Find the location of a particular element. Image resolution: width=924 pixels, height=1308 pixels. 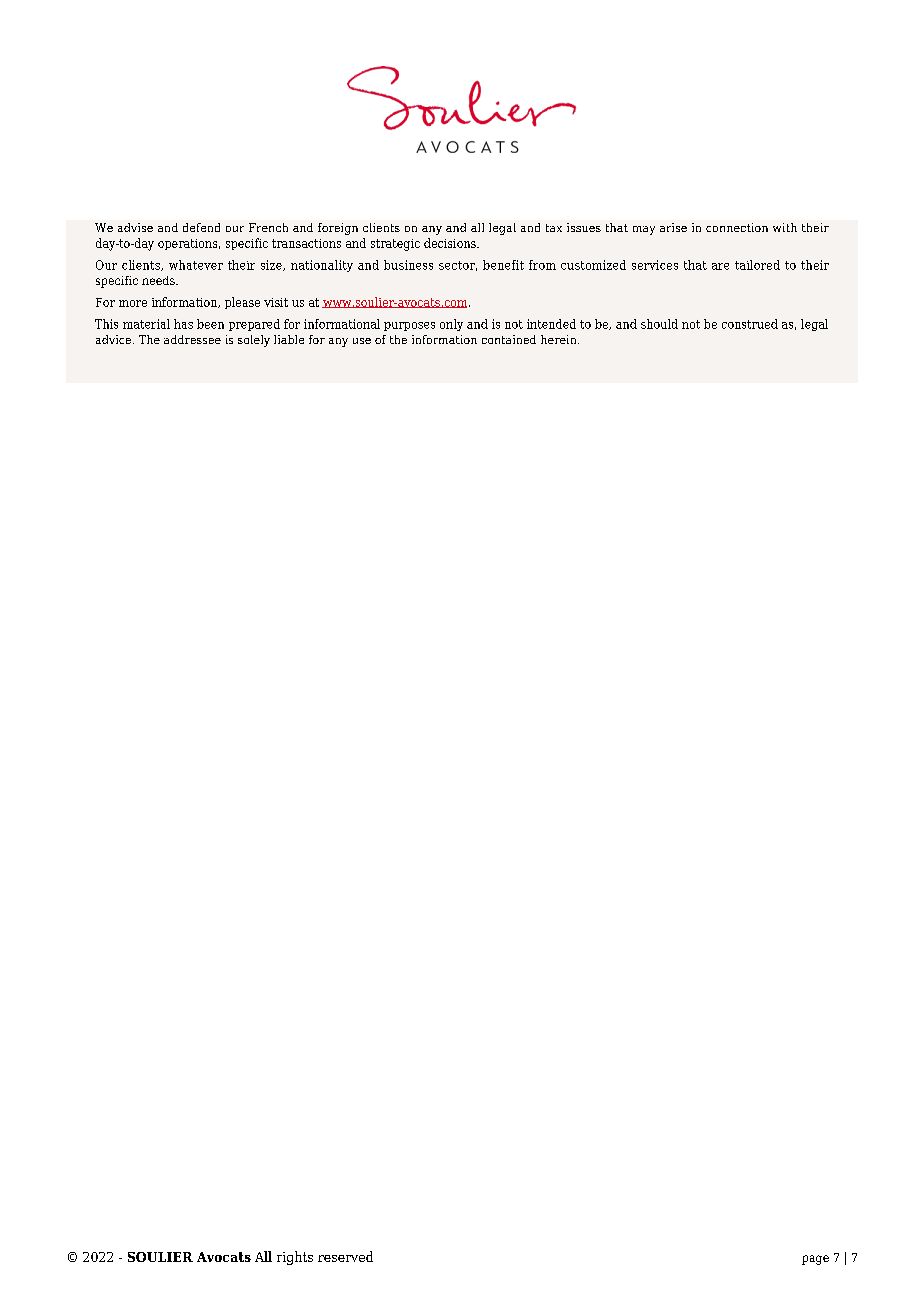

decisions is located at coordinates (451, 243).
